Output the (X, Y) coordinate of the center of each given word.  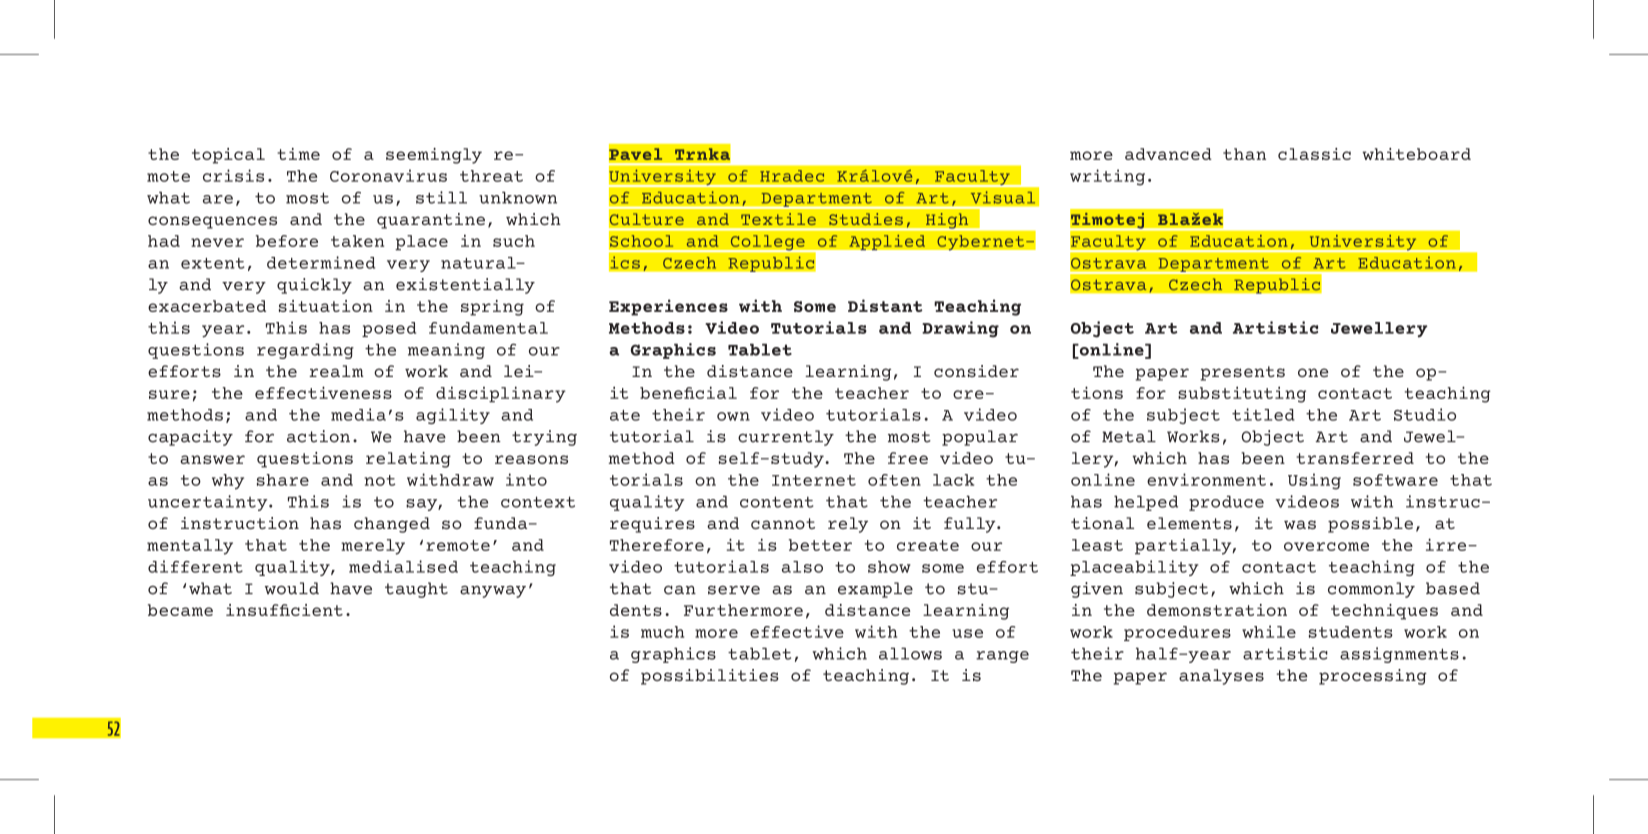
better (820, 545)
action (318, 436)
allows (910, 653)
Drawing (960, 329)
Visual (1002, 197)
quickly (314, 286)
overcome (1326, 546)
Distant (885, 305)
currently (786, 438)
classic (1314, 154)
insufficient (284, 610)
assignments (1399, 655)
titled (1263, 414)
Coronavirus (388, 175)
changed (392, 525)
